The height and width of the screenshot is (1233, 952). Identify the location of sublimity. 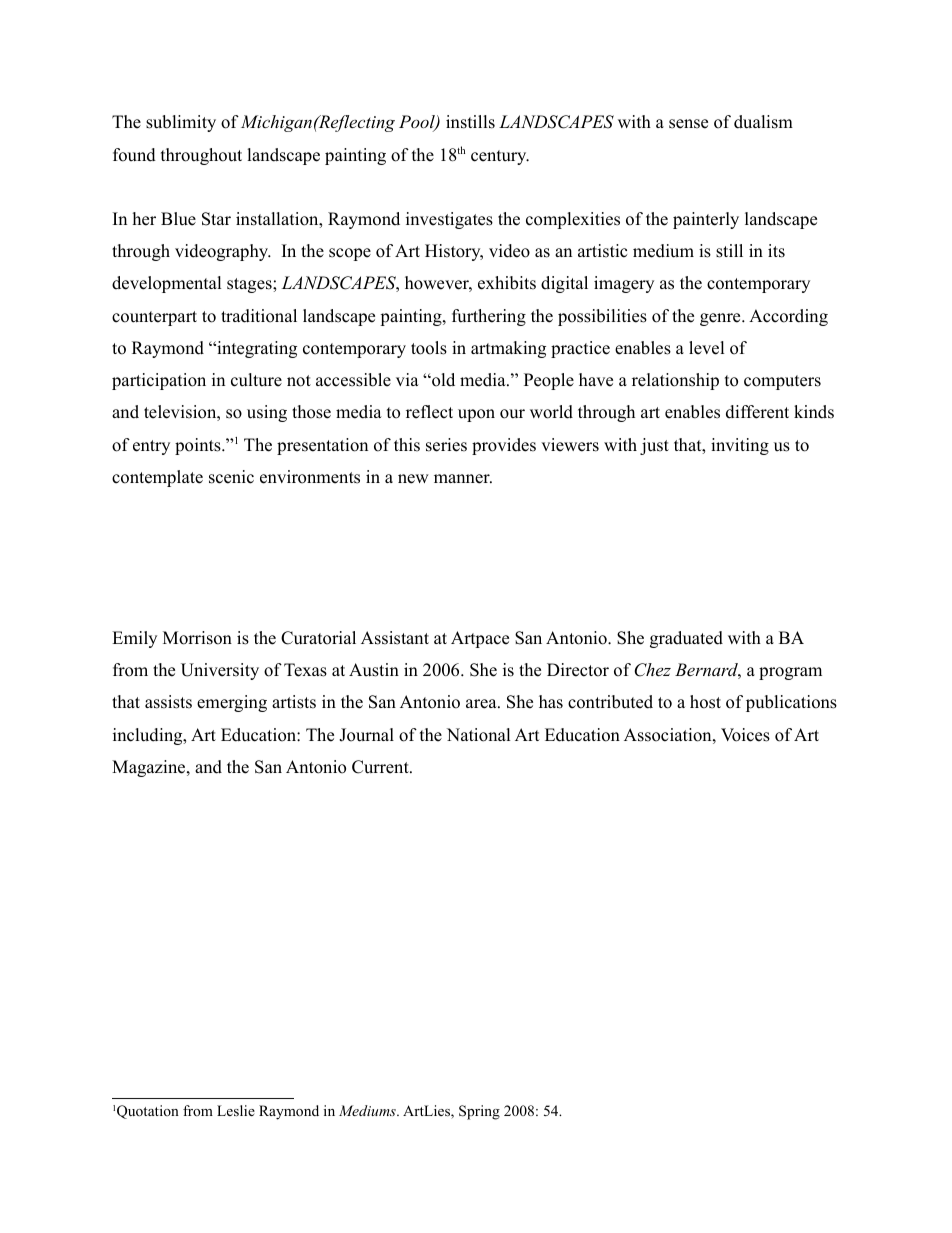
(181, 123).
